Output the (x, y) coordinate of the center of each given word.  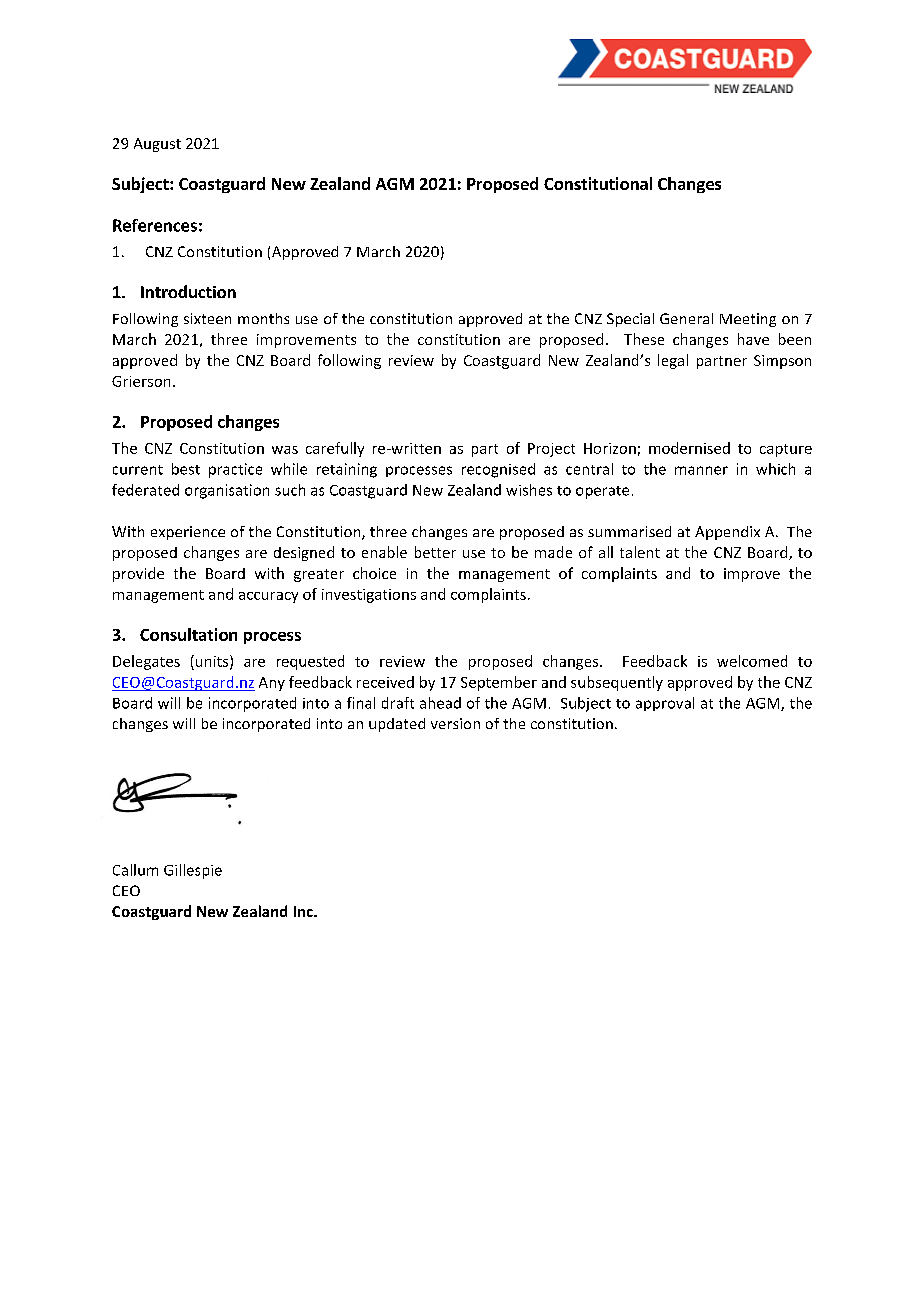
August (157, 145)
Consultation (188, 634)
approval (665, 704)
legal (673, 361)
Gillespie (193, 871)
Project (551, 450)
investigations (369, 596)
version (455, 723)
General (686, 318)
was (285, 450)
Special (630, 320)
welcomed (752, 661)
